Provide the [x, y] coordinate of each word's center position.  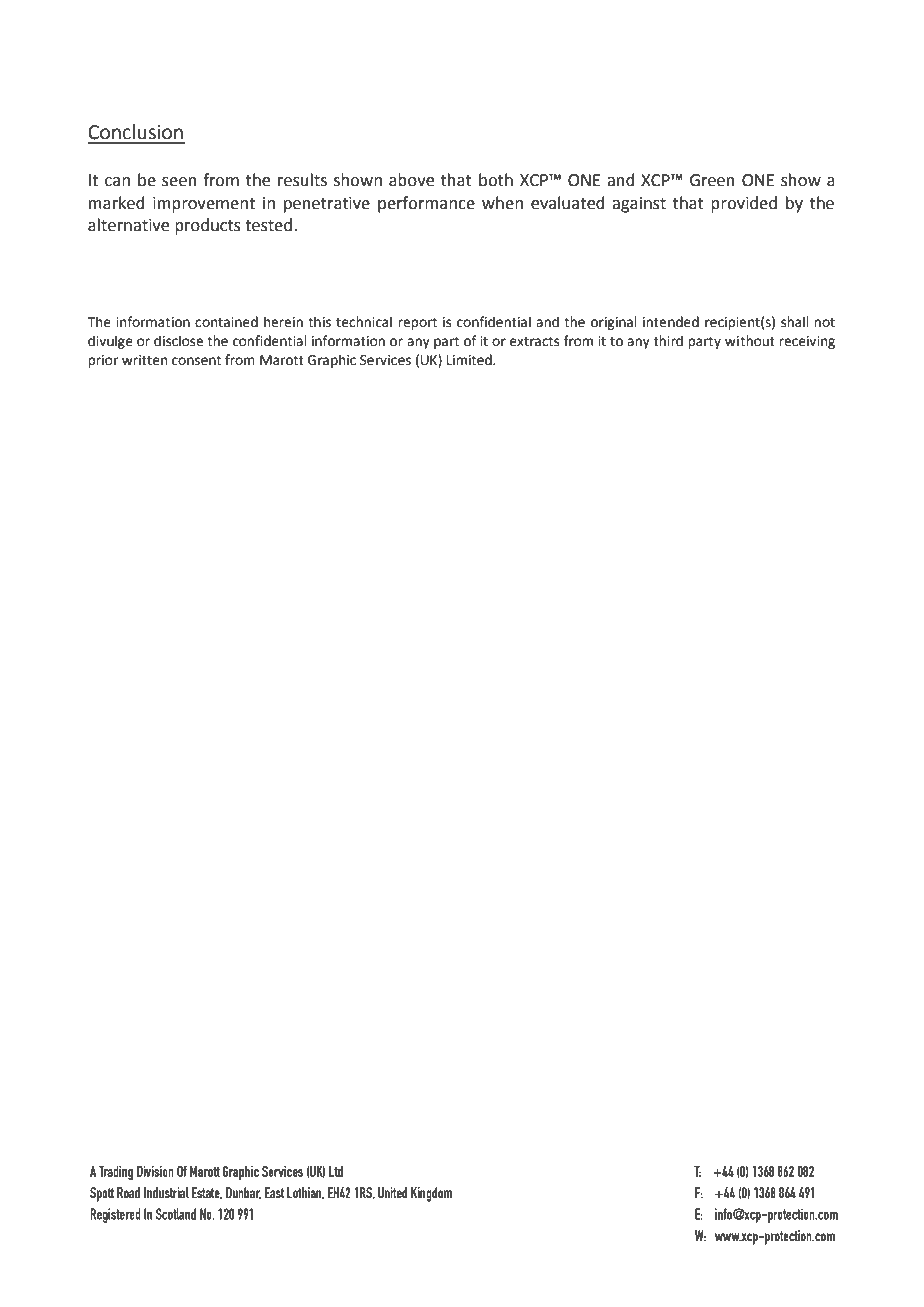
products [208, 226]
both [496, 180]
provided [744, 204]
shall [795, 322]
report [417, 324]
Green [712, 180]
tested [268, 225]
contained [226, 322]
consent [196, 361]
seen [179, 182]
